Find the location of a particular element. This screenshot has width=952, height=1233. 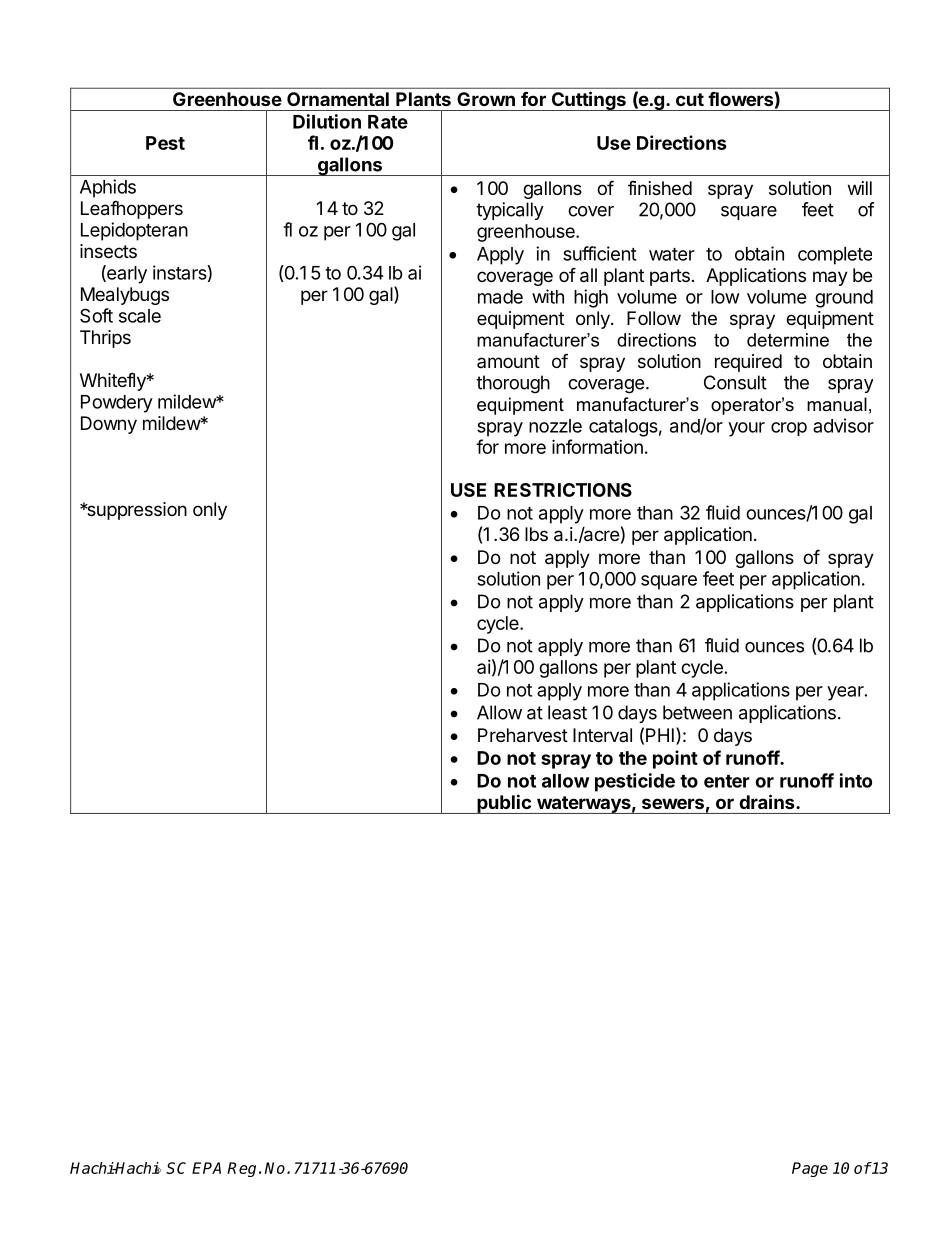

thorough is located at coordinates (513, 384).
